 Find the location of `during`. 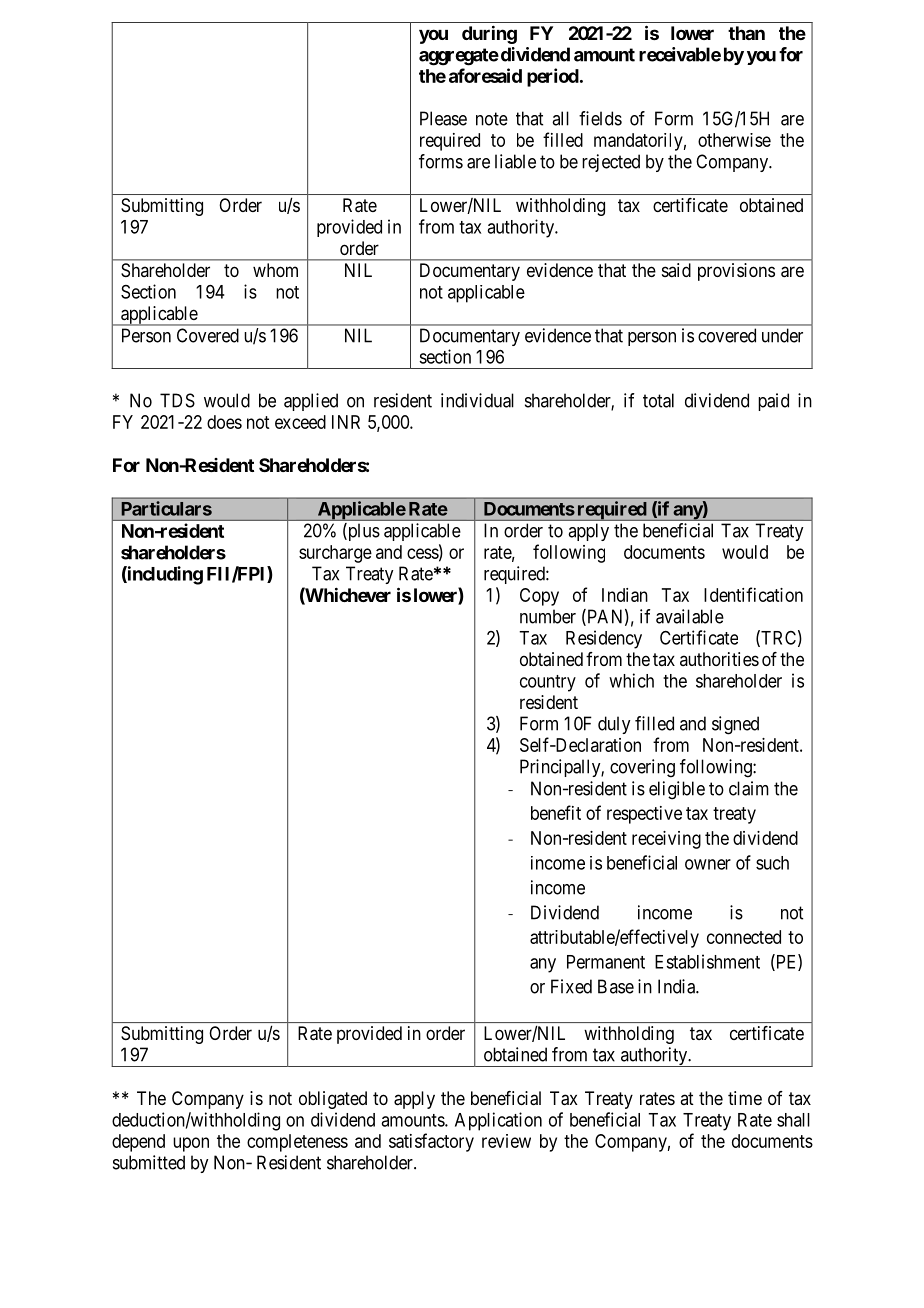

during is located at coordinates (489, 34).
